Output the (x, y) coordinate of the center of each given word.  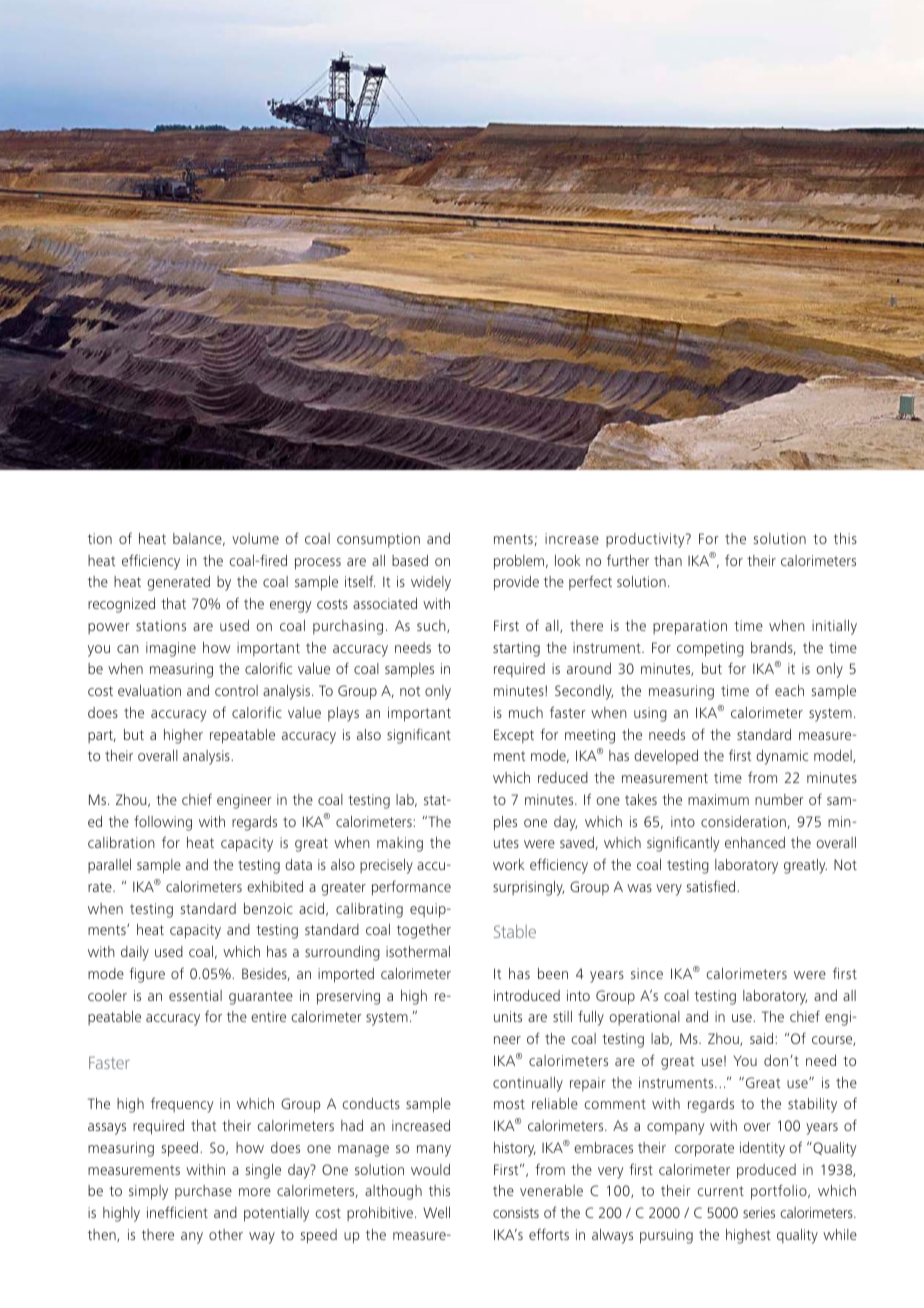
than (668, 560)
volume (255, 538)
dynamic (782, 757)
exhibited (275, 886)
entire (268, 1016)
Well (436, 1212)
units (508, 1016)
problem (520, 562)
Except (514, 736)
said (763, 1038)
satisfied (712, 886)
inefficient (177, 1212)
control (236, 690)
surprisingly (528, 888)
